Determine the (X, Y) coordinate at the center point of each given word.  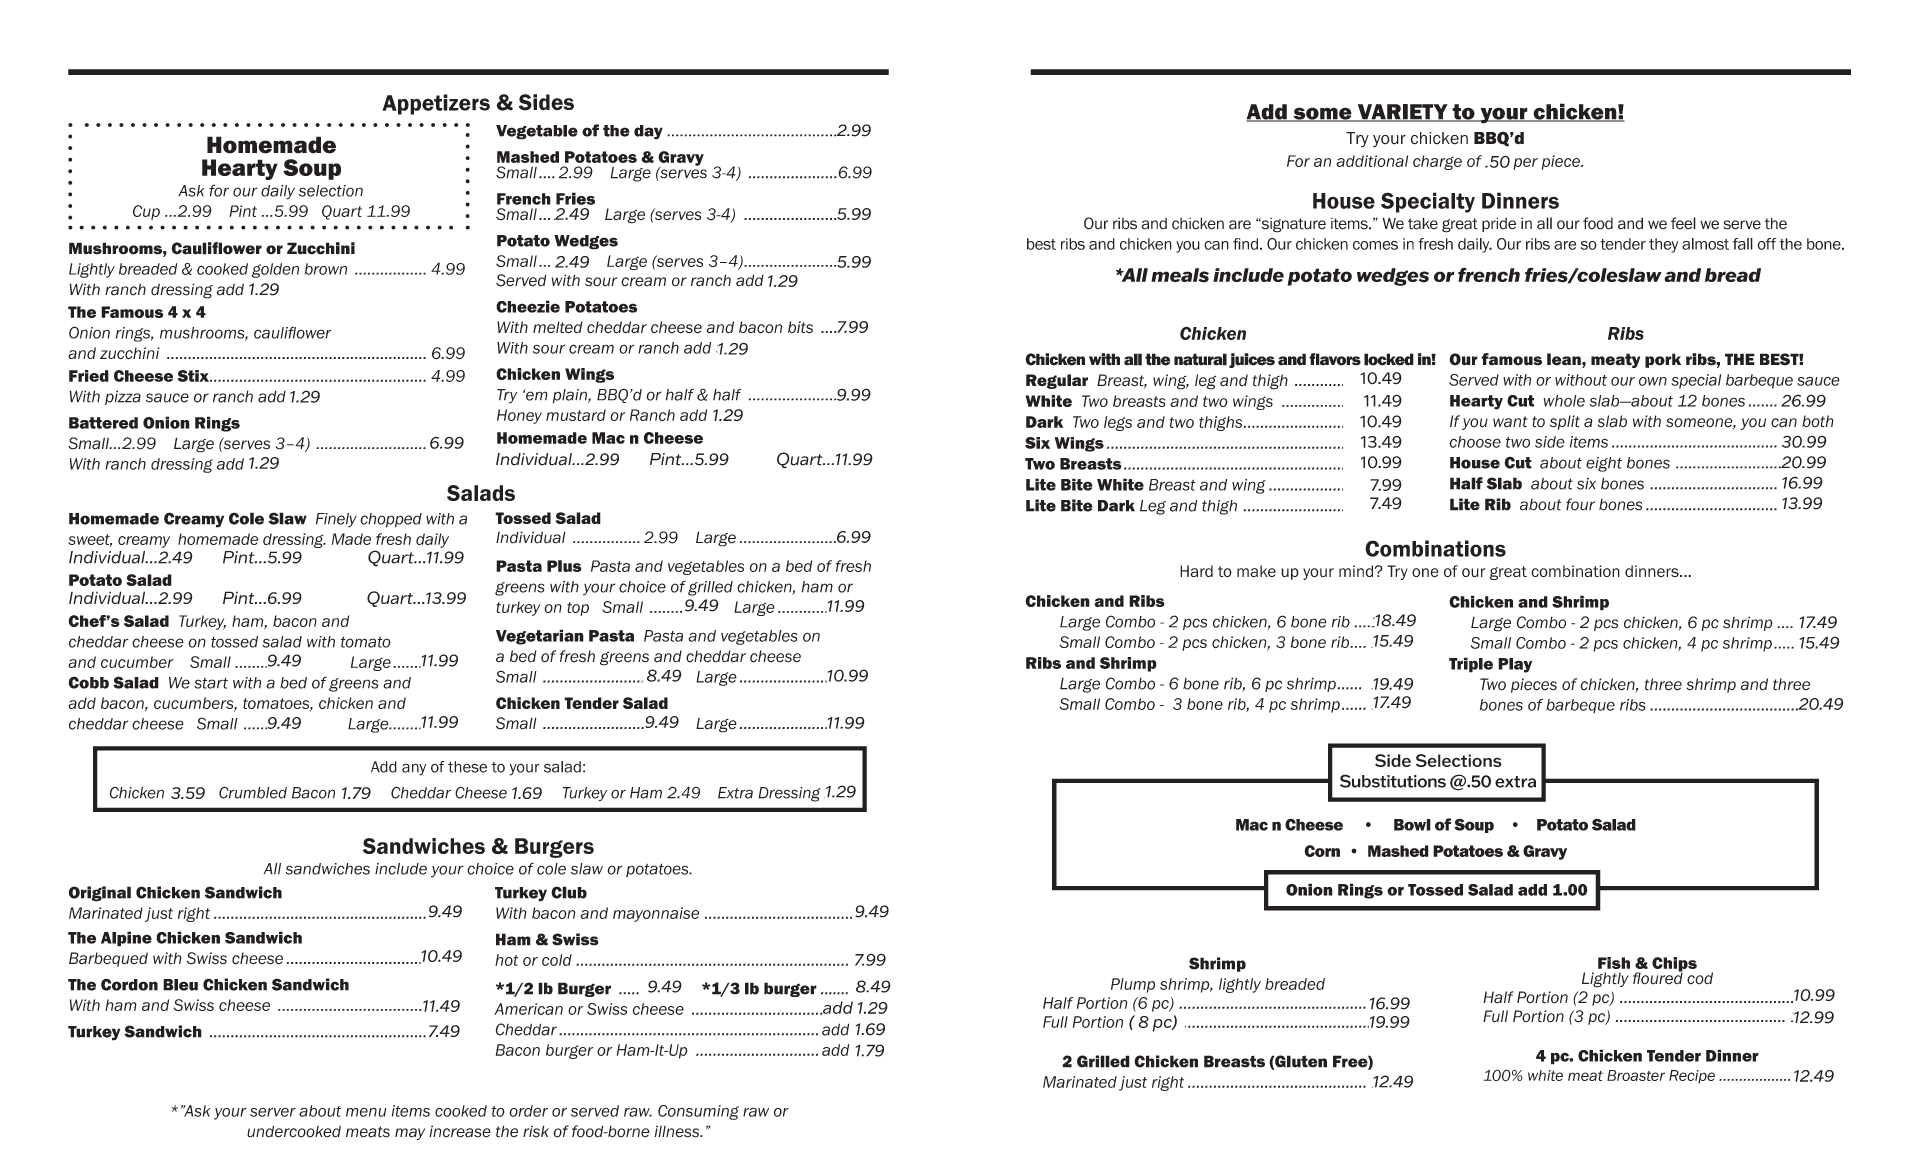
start (211, 683)
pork (1663, 360)
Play (1515, 665)
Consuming (698, 1112)
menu (366, 1112)
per (1525, 164)
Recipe (1692, 1077)
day (648, 132)
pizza (123, 397)
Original (99, 894)
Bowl (1412, 825)
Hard (1196, 571)
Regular (1057, 381)
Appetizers (436, 104)
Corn (1322, 851)
